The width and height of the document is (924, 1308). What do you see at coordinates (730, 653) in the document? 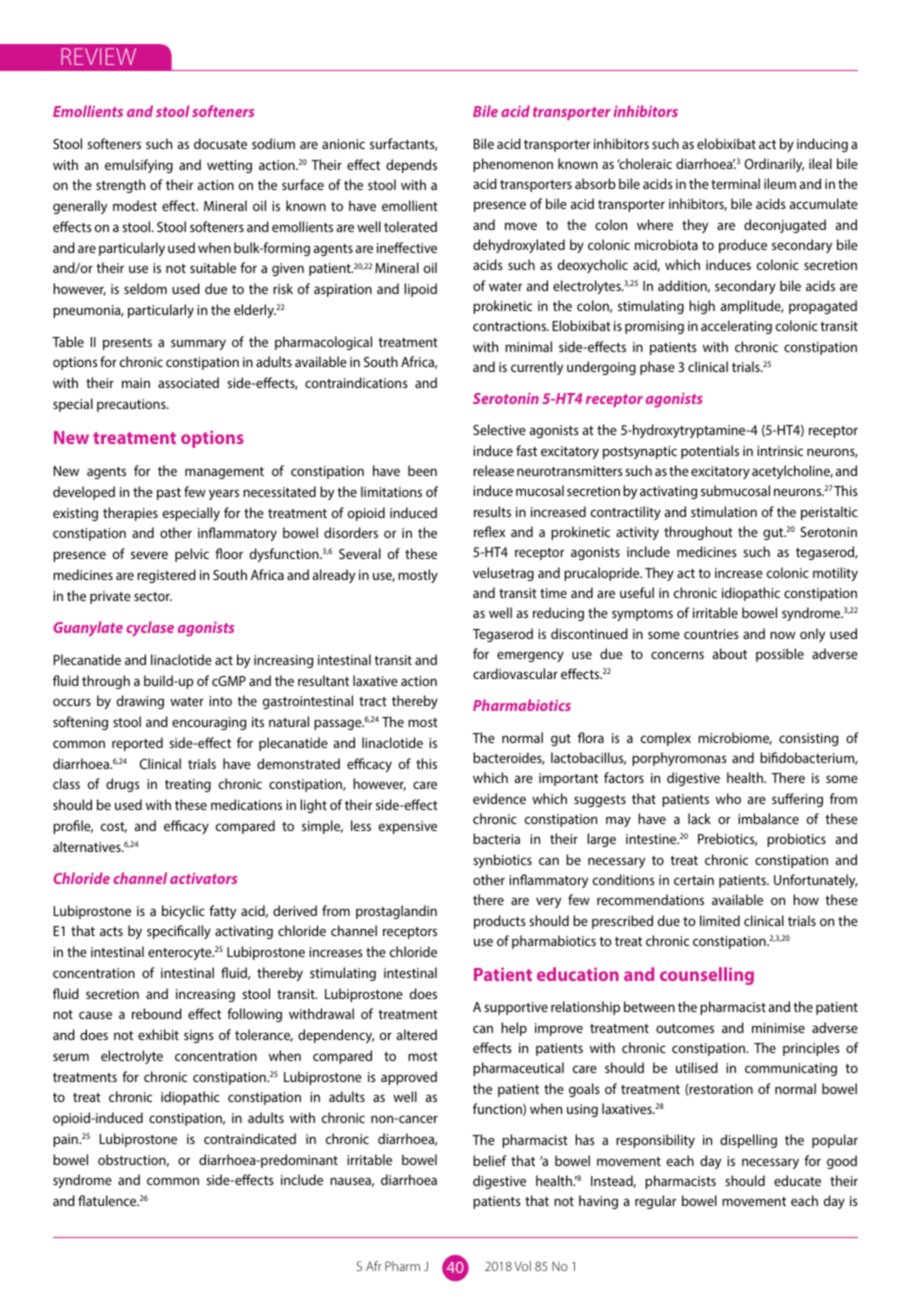
I see `about` at bounding box center [730, 653].
